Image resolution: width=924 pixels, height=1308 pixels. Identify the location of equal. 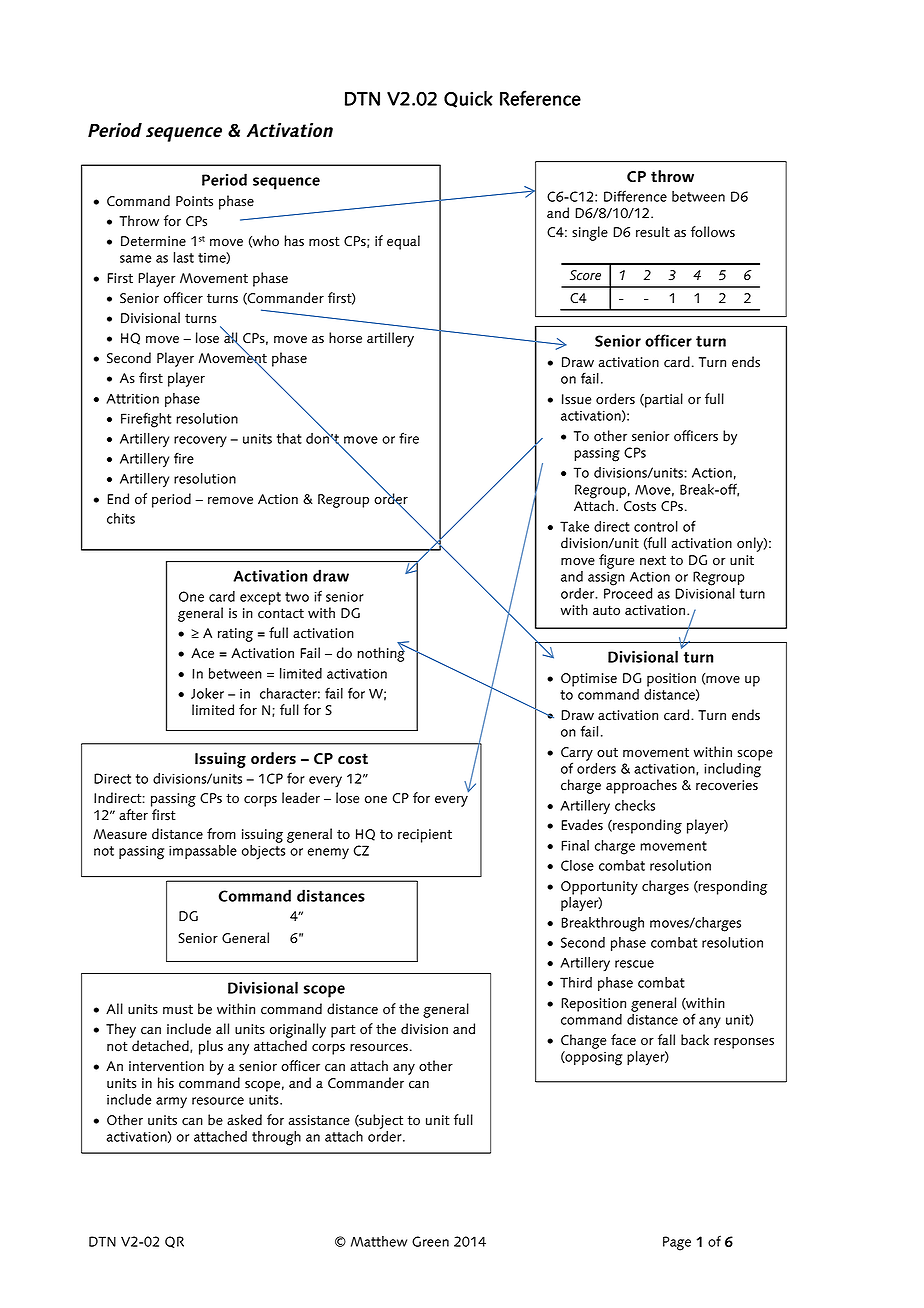
(403, 242).
